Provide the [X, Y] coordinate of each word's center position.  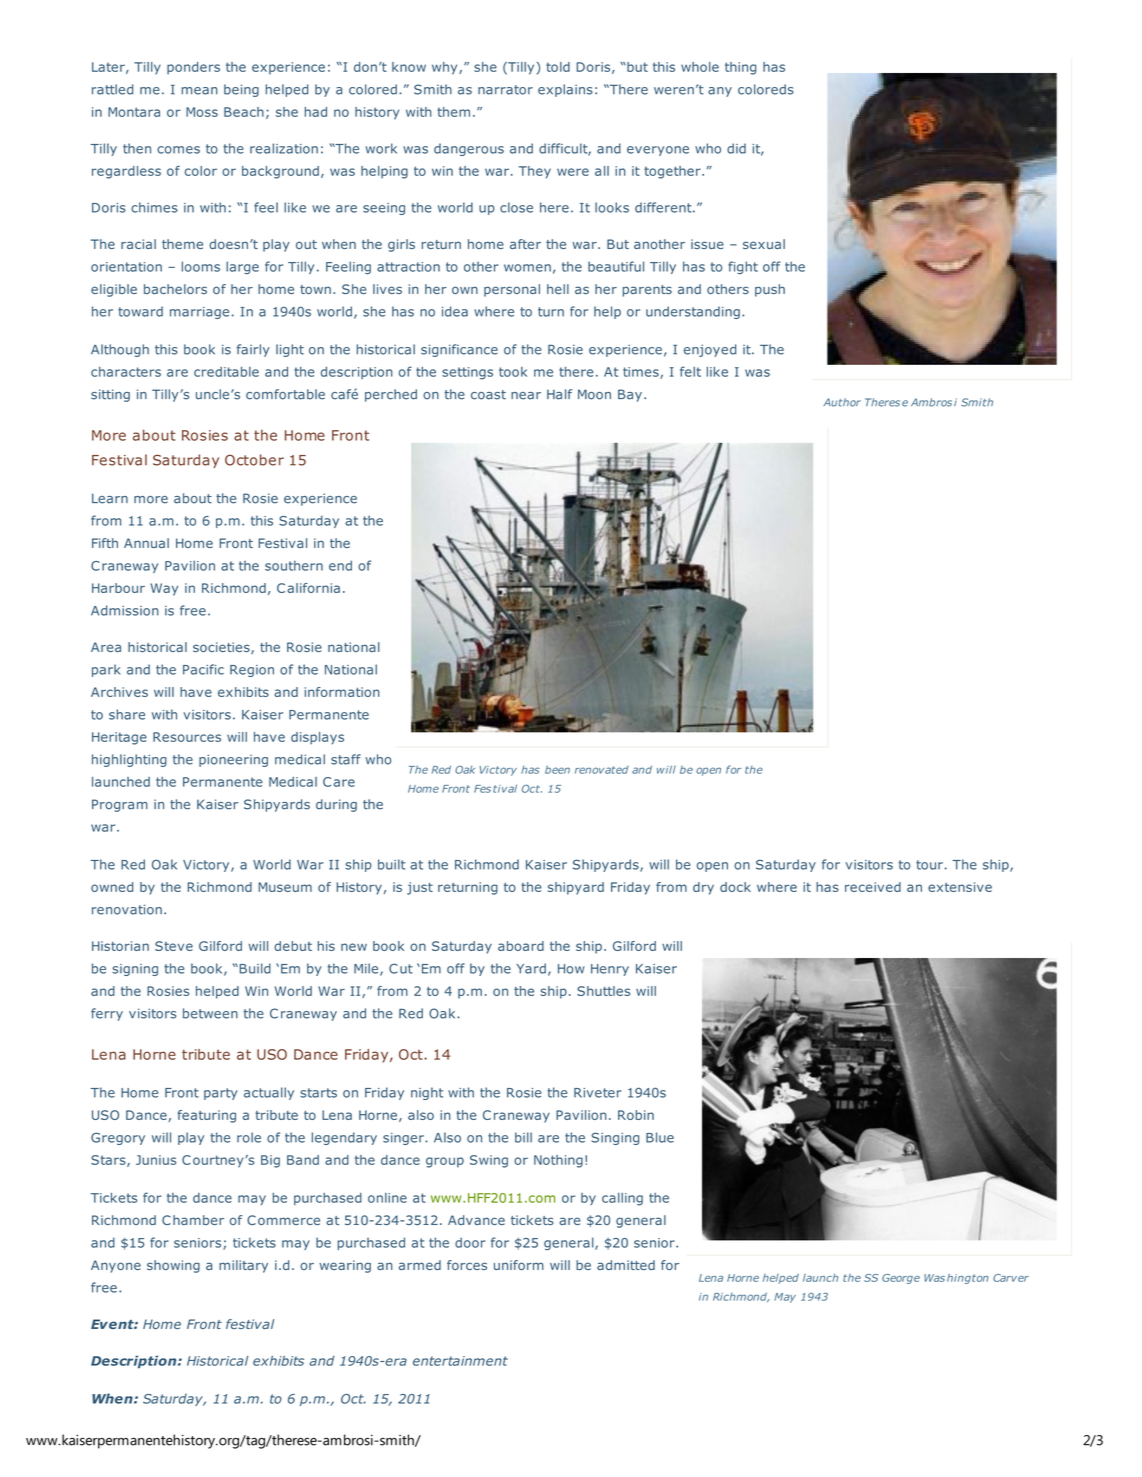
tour [929, 865]
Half [559, 394]
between [210, 1013]
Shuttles [603, 991]
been [557, 769]
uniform [519, 1265]
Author [842, 402]
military [243, 1266]
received [873, 887]
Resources [187, 737]
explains [565, 90]
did [736, 148]
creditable [226, 372]
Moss [202, 112]
